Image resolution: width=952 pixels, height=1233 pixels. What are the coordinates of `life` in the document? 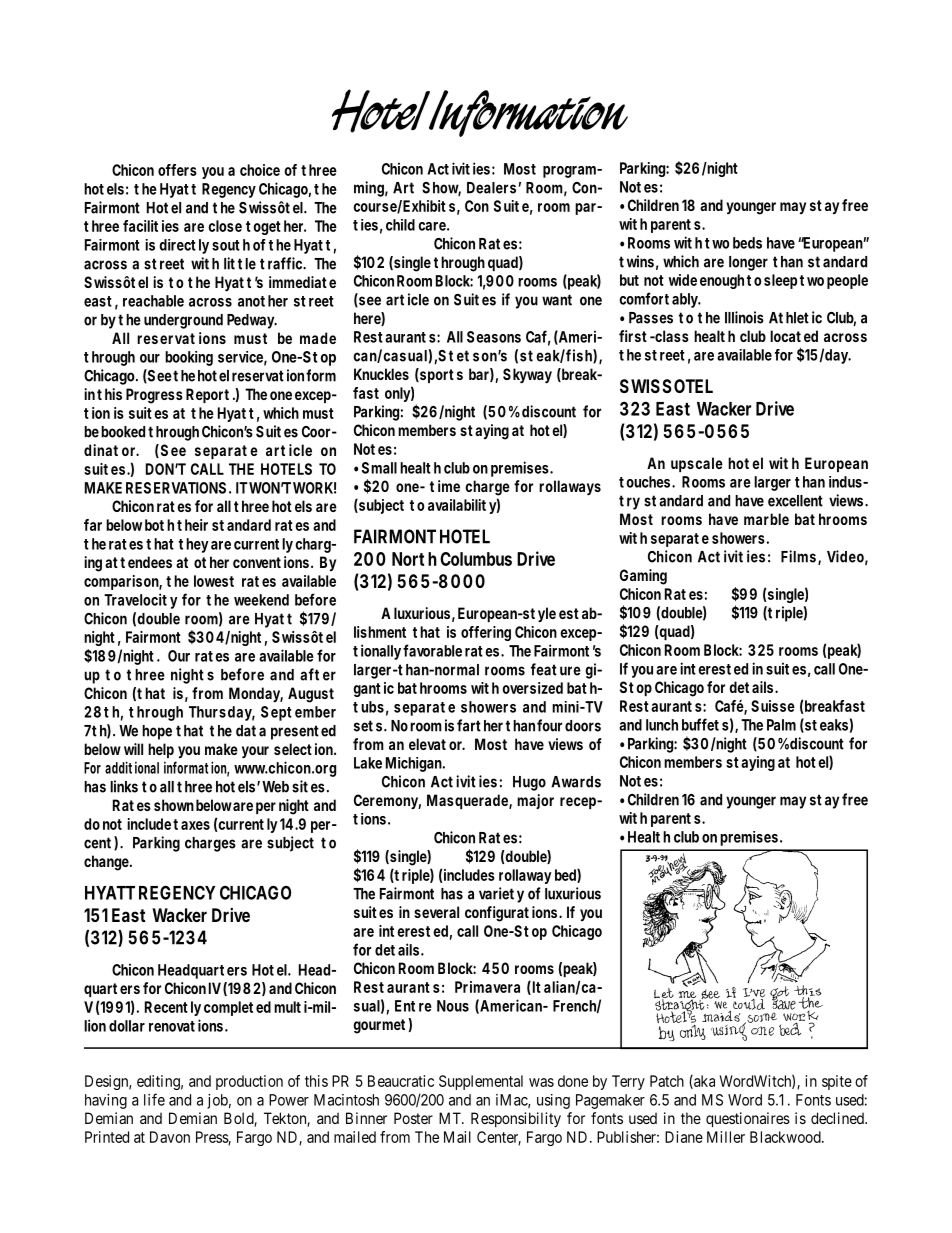 It's located at (154, 1099).
